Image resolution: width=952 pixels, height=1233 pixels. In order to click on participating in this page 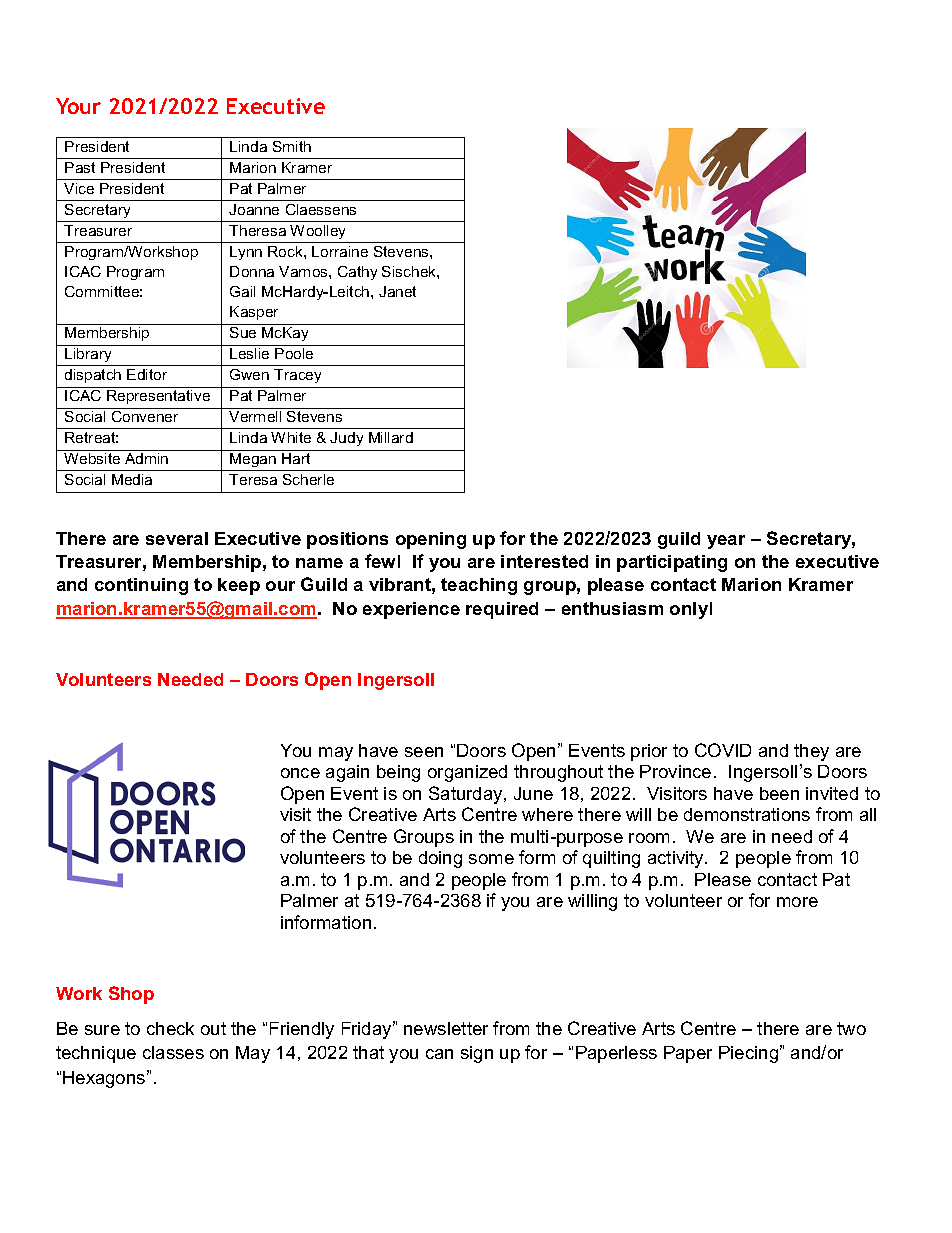, I will do `click(672, 563)`.
